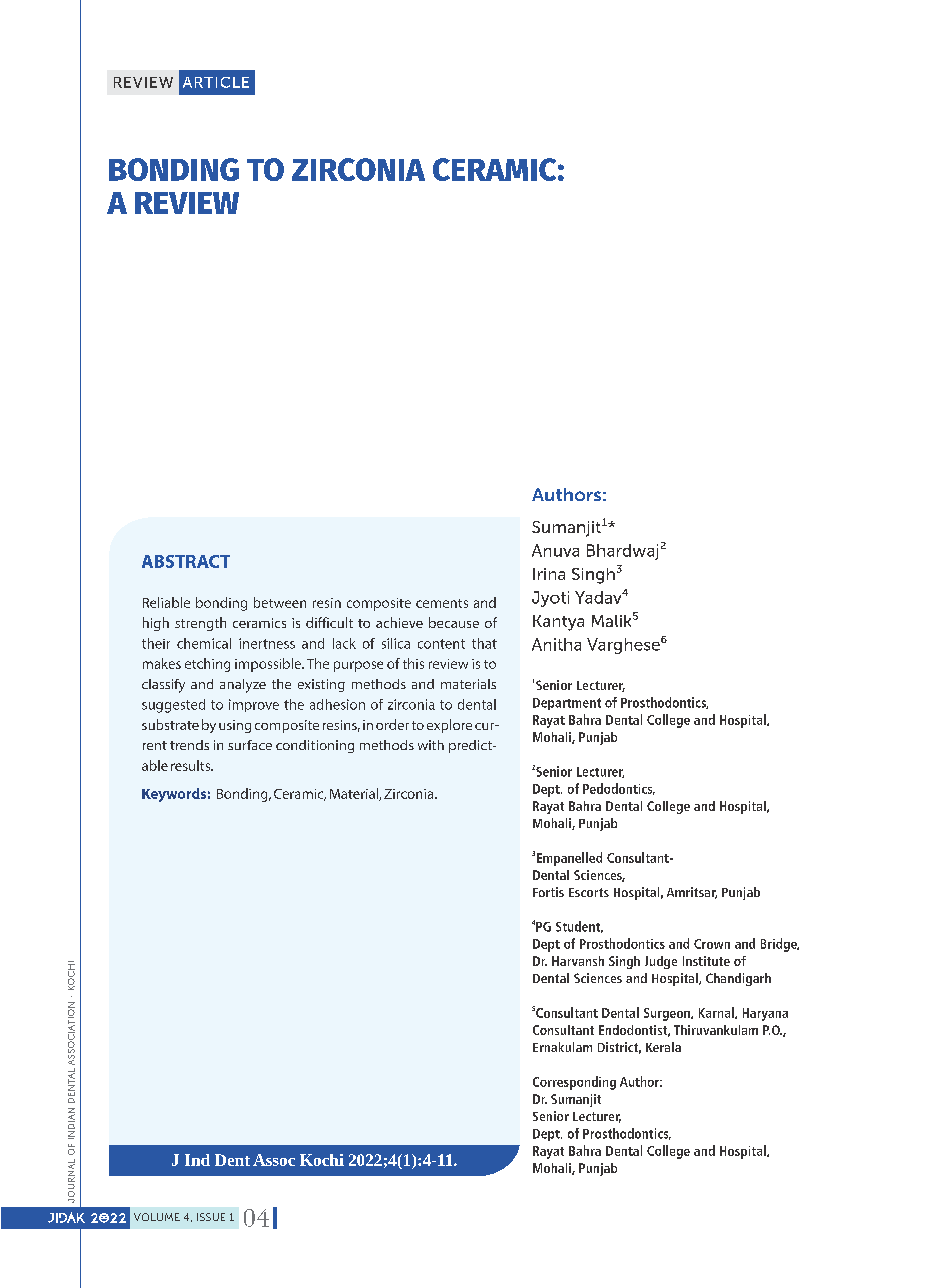  What do you see at coordinates (211, 1217) in the document?
I see `ISSUE` at bounding box center [211, 1217].
